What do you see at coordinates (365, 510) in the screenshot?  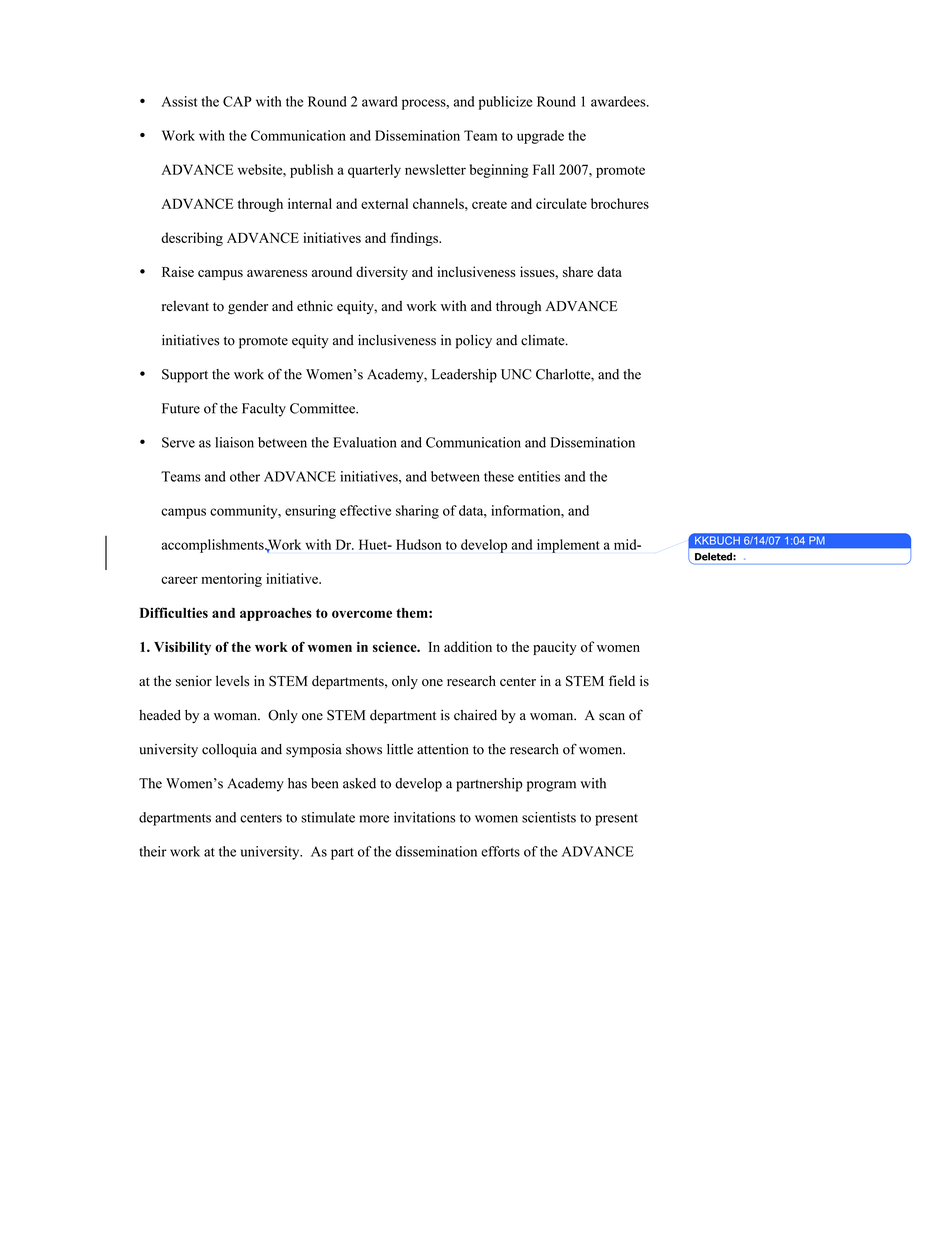 I see `effective` at bounding box center [365, 510].
